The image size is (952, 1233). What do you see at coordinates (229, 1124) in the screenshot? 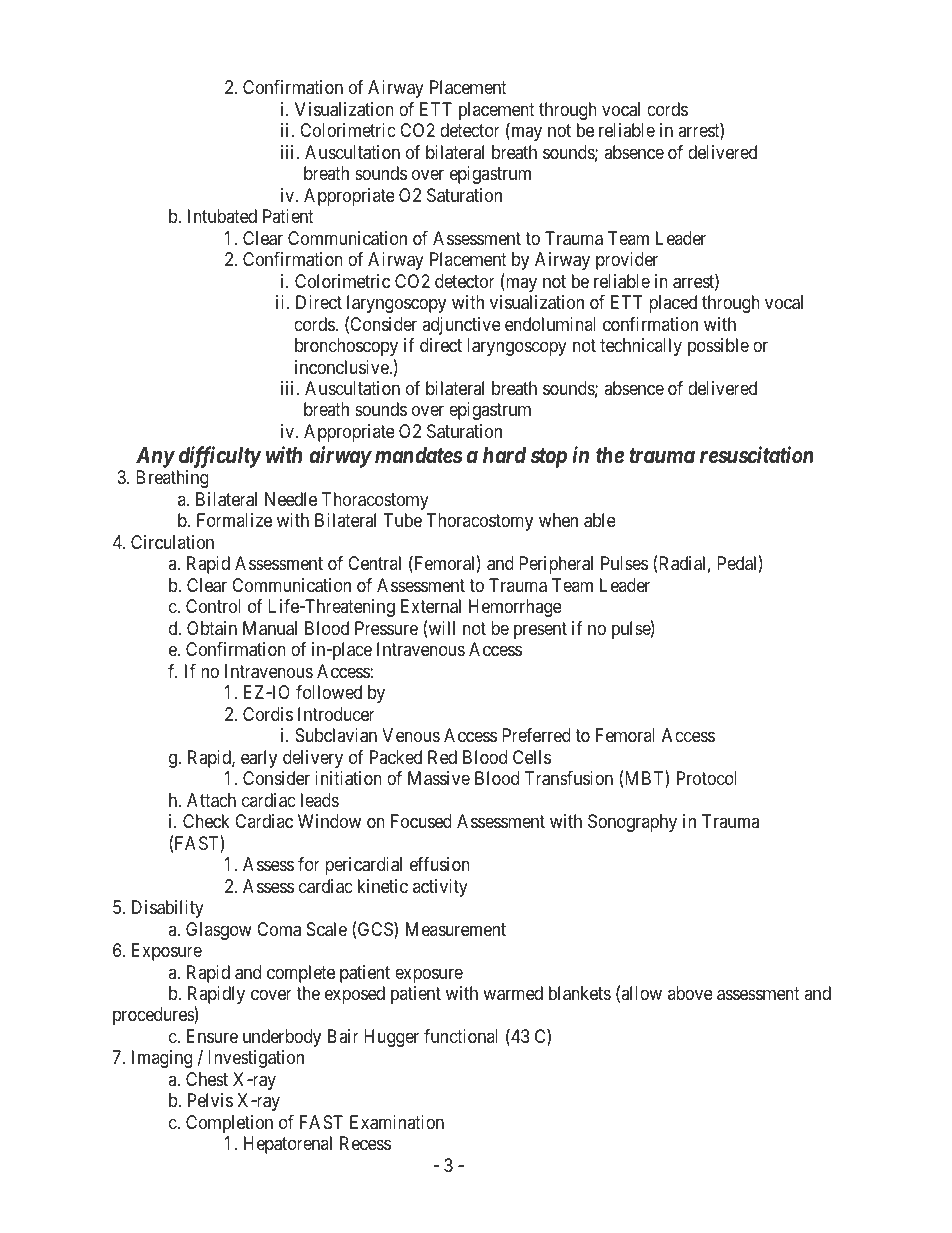
I see `Completion` at bounding box center [229, 1124].
